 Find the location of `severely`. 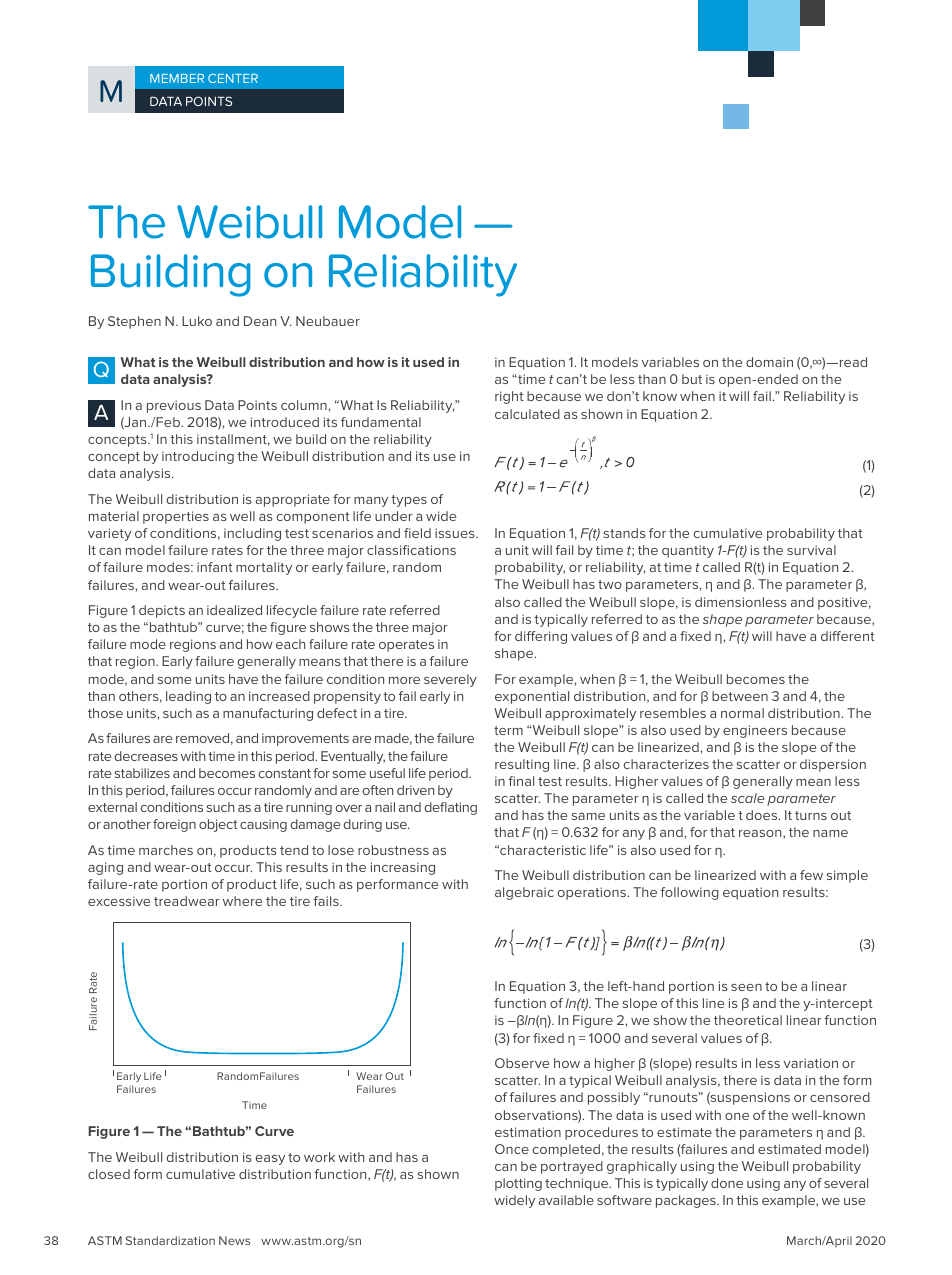

severely is located at coordinates (450, 680).
